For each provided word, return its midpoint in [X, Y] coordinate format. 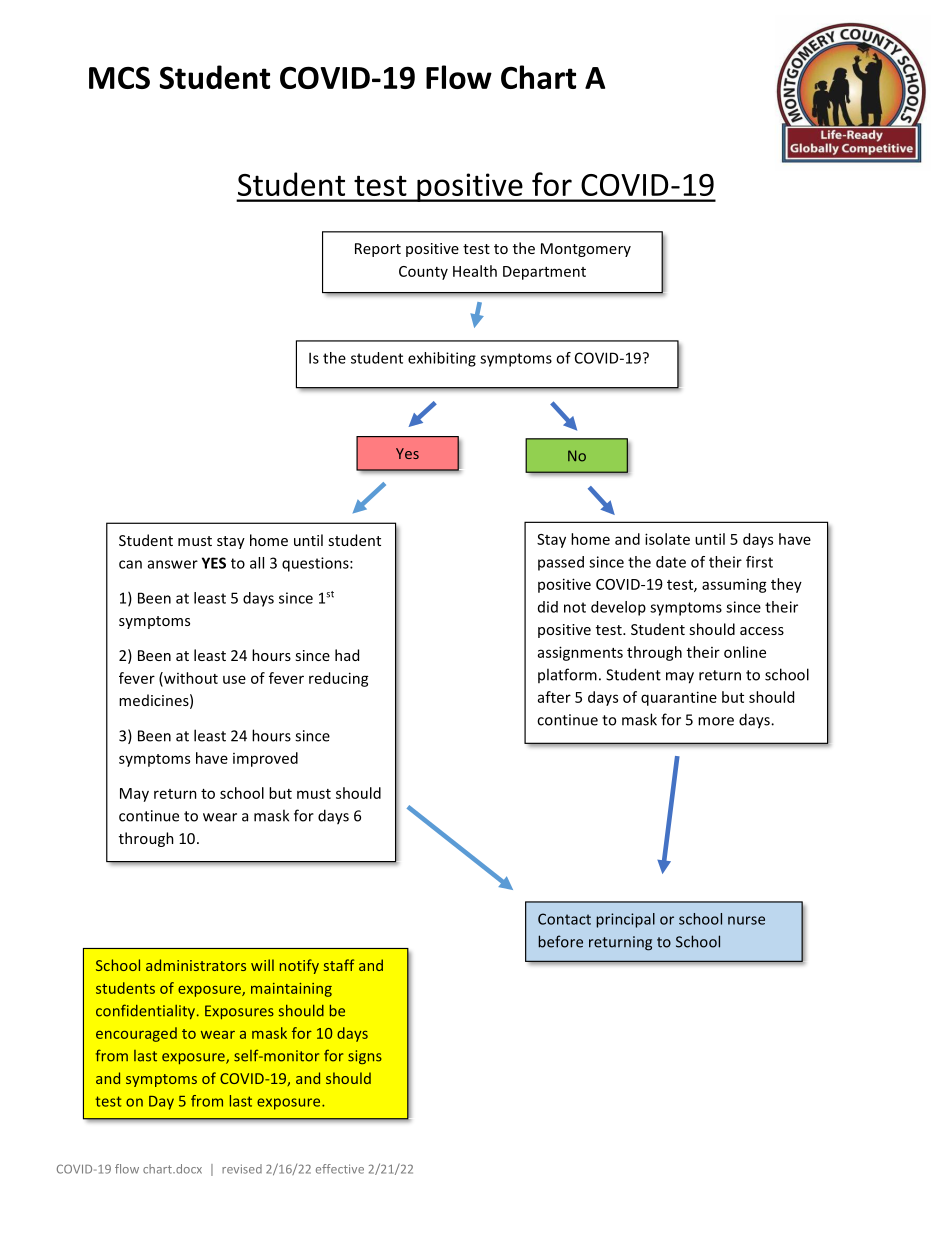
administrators [196, 965]
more [716, 721]
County [423, 273]
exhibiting [442, 359]
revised [242, 1169]
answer [173, 564]
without [190, 679]
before [560, 941]
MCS [119, 77]
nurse [746, 920]
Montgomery [586, 250]
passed [561, 563]
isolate [667, 539]
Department [544, 273]
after [554, 697]
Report [378, 250]
